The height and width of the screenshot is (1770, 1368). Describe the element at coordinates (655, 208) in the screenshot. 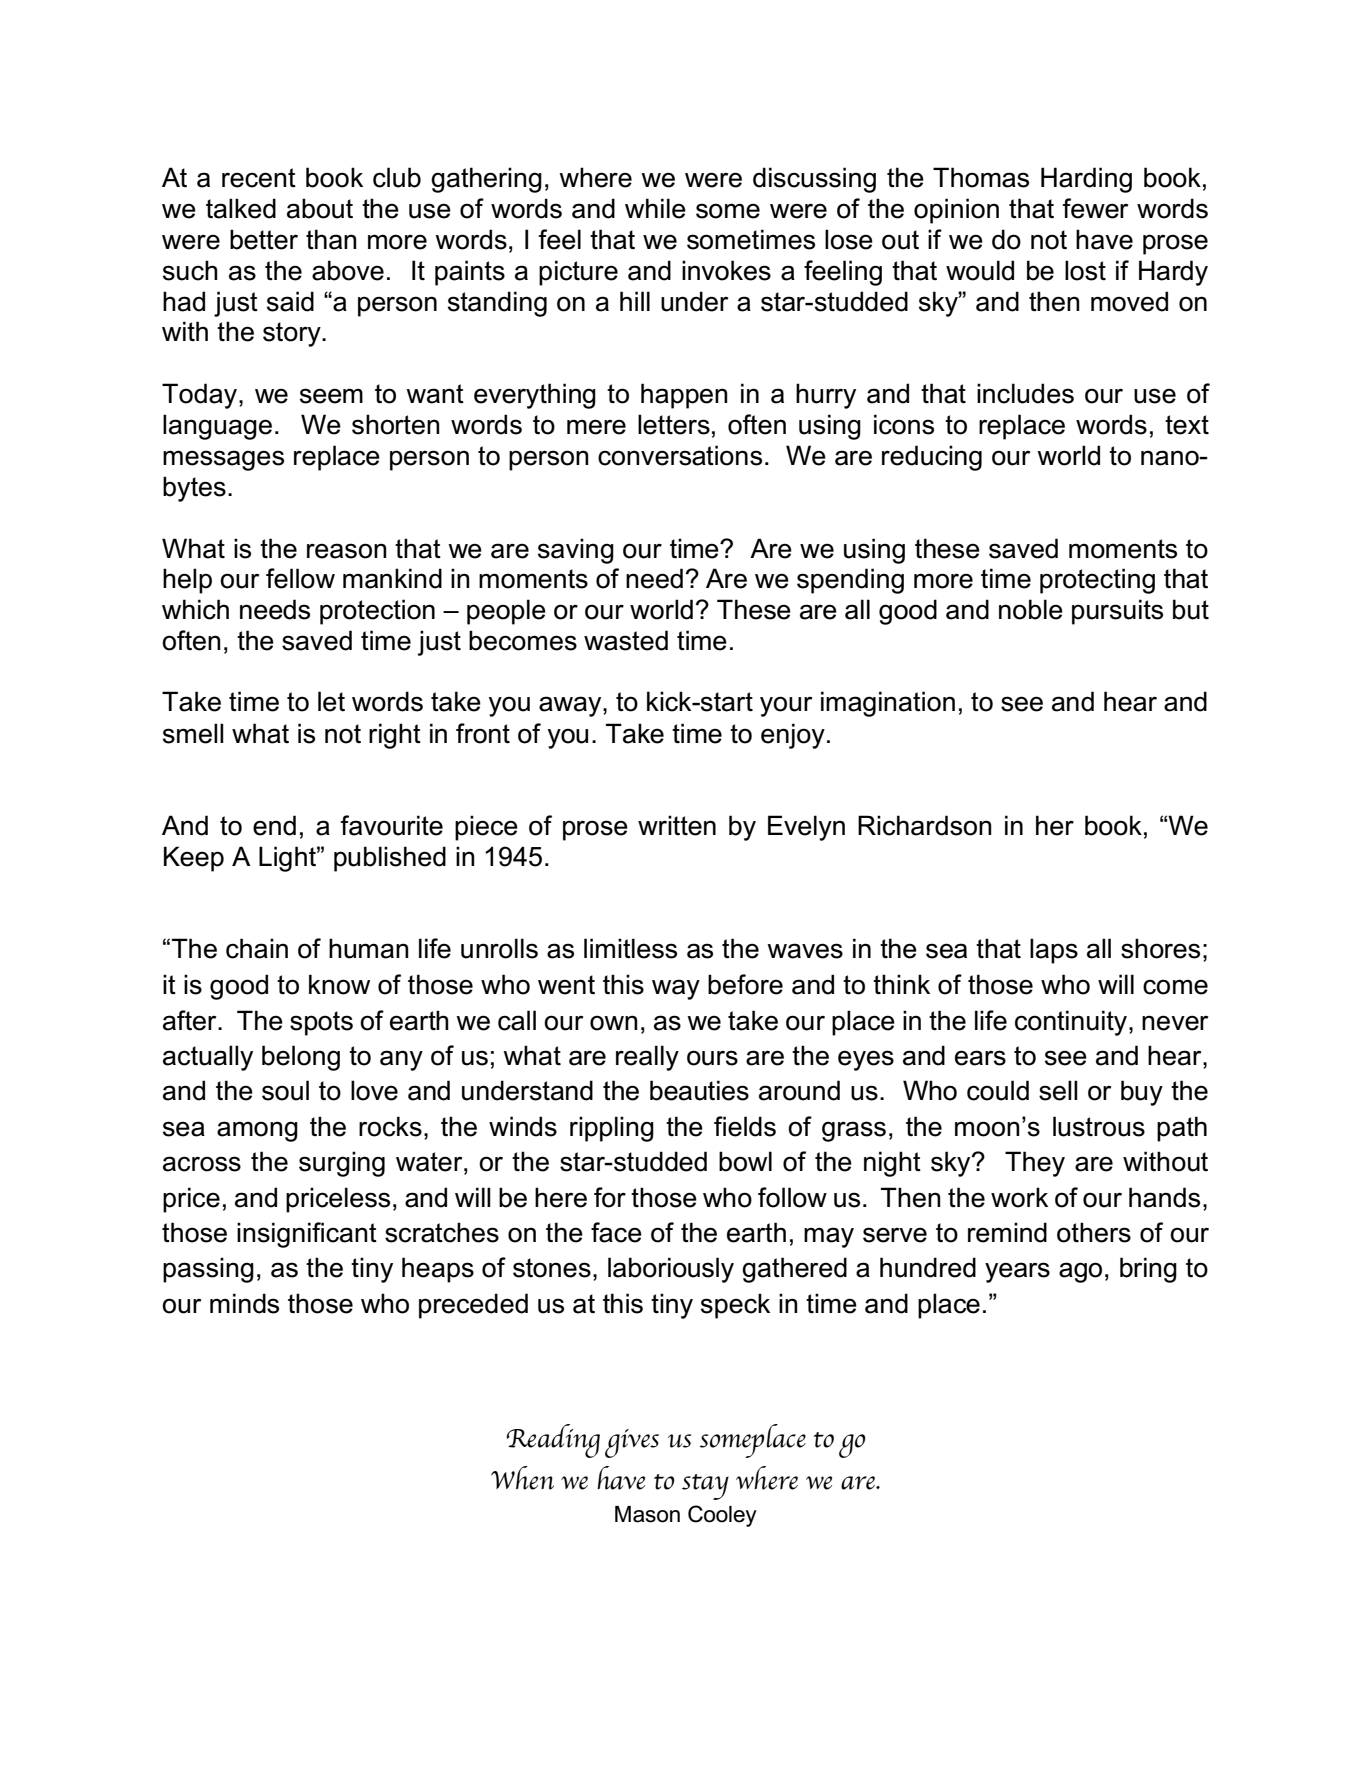

I see `while` at that location.
